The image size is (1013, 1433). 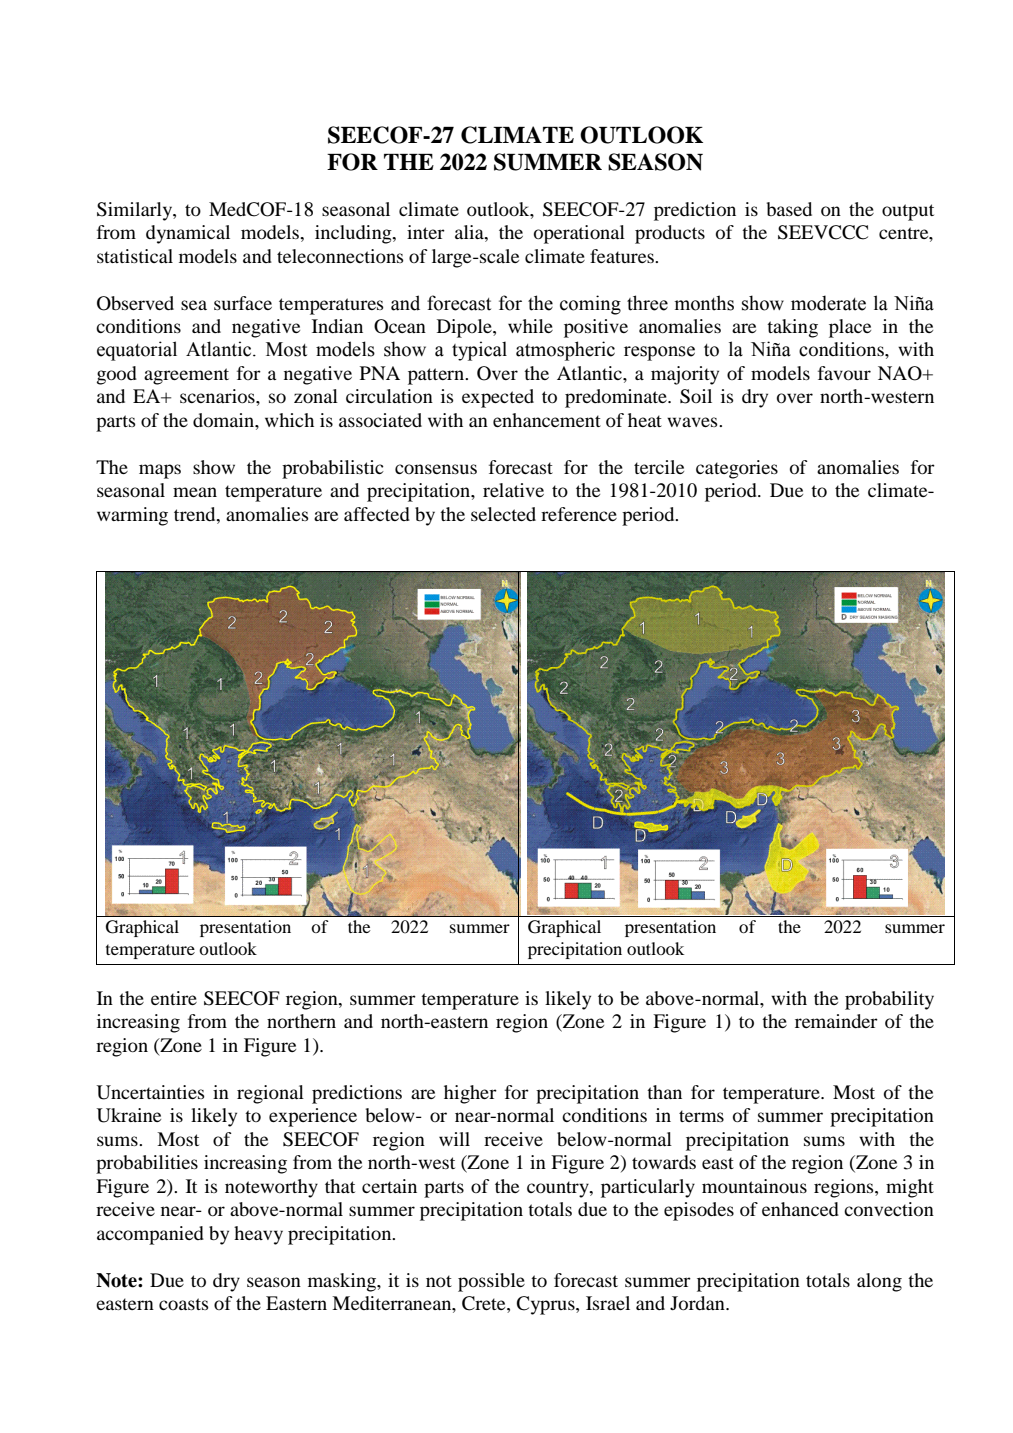 I want to click on categories, so click(x=737, y=469).
